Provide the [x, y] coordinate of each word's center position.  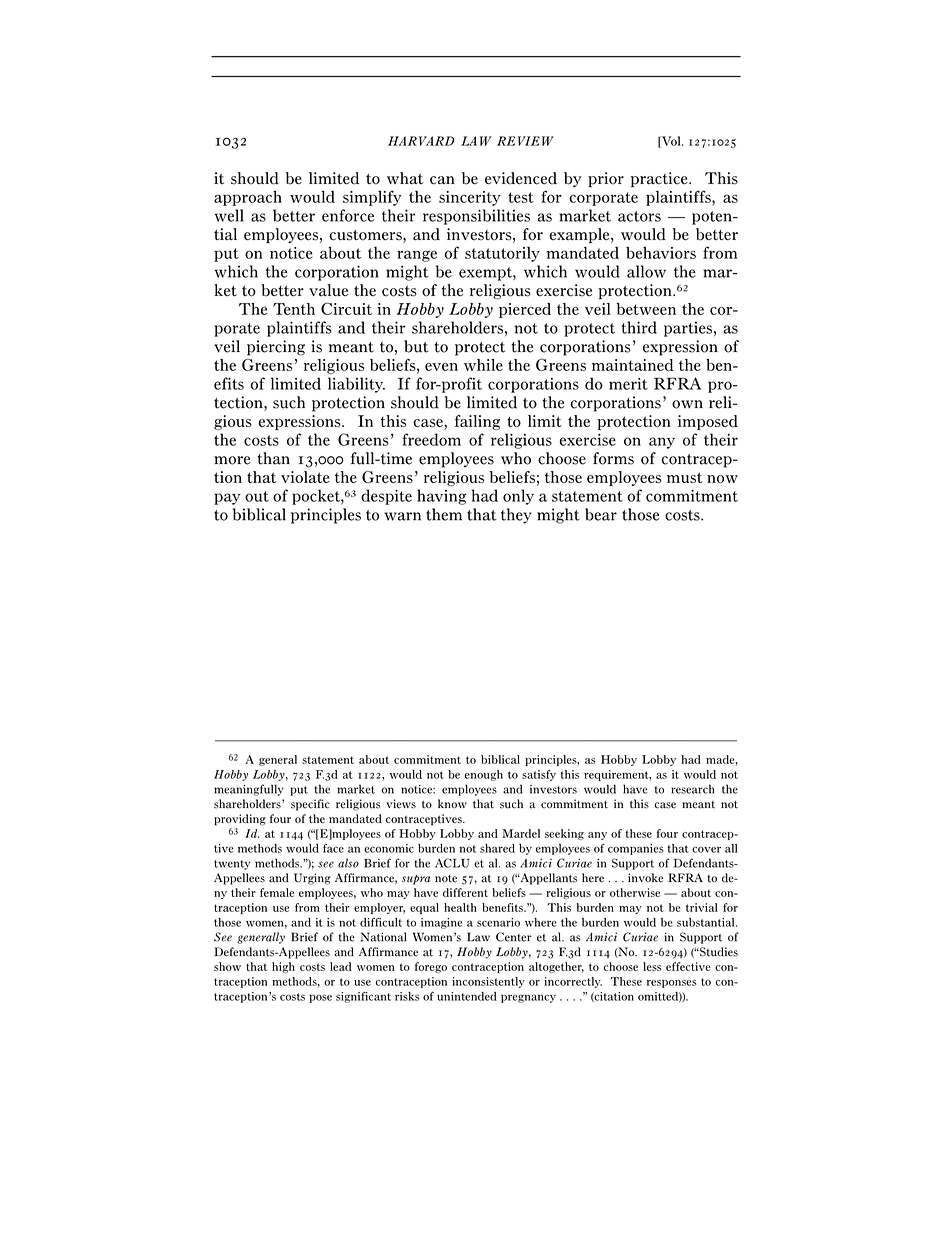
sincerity [470, 198]
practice [660, 179]
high [283, 967]
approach [248, 198]
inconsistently [488, 982]
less [652, 966]
